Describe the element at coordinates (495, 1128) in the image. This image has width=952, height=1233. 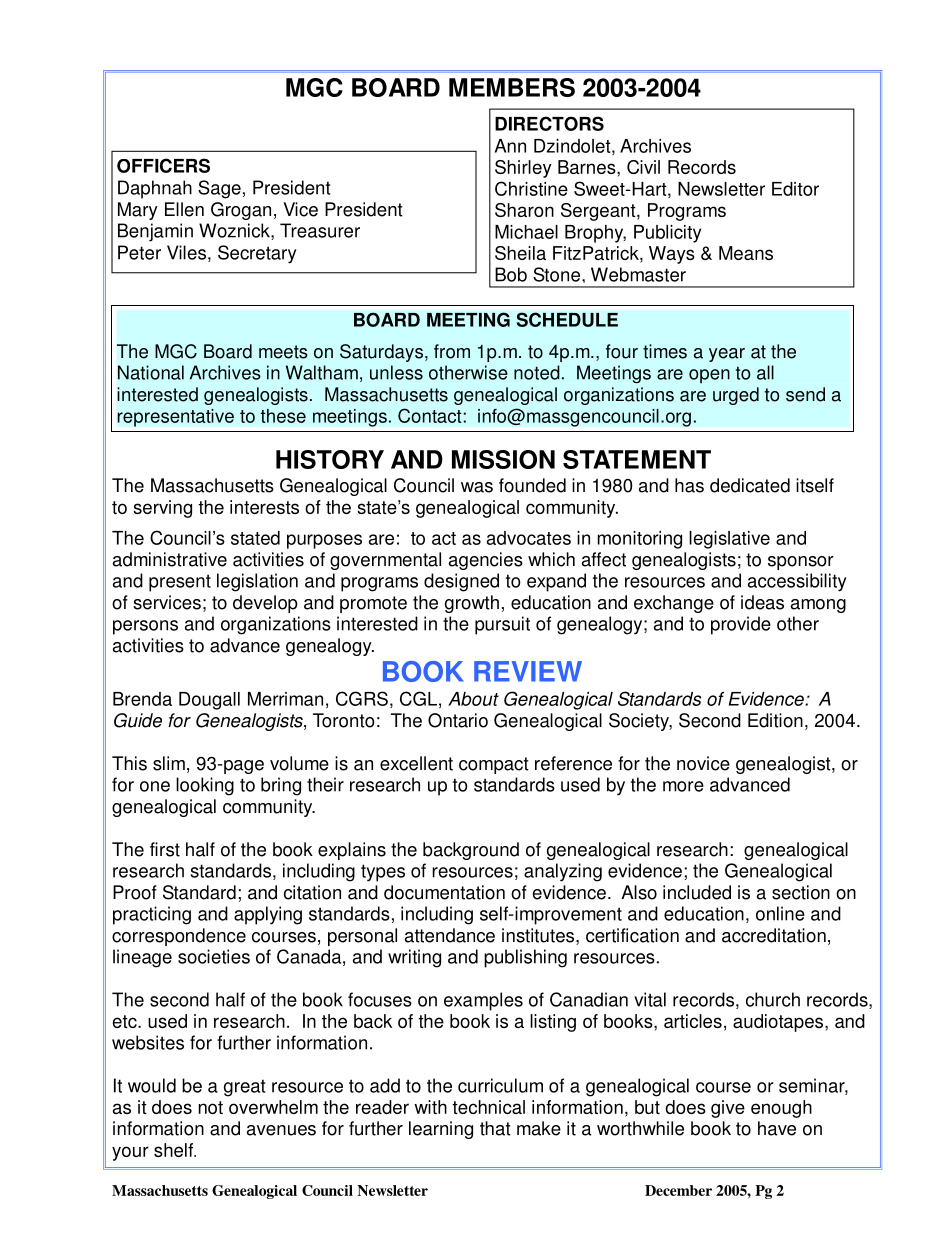
I see `that` at that location.
